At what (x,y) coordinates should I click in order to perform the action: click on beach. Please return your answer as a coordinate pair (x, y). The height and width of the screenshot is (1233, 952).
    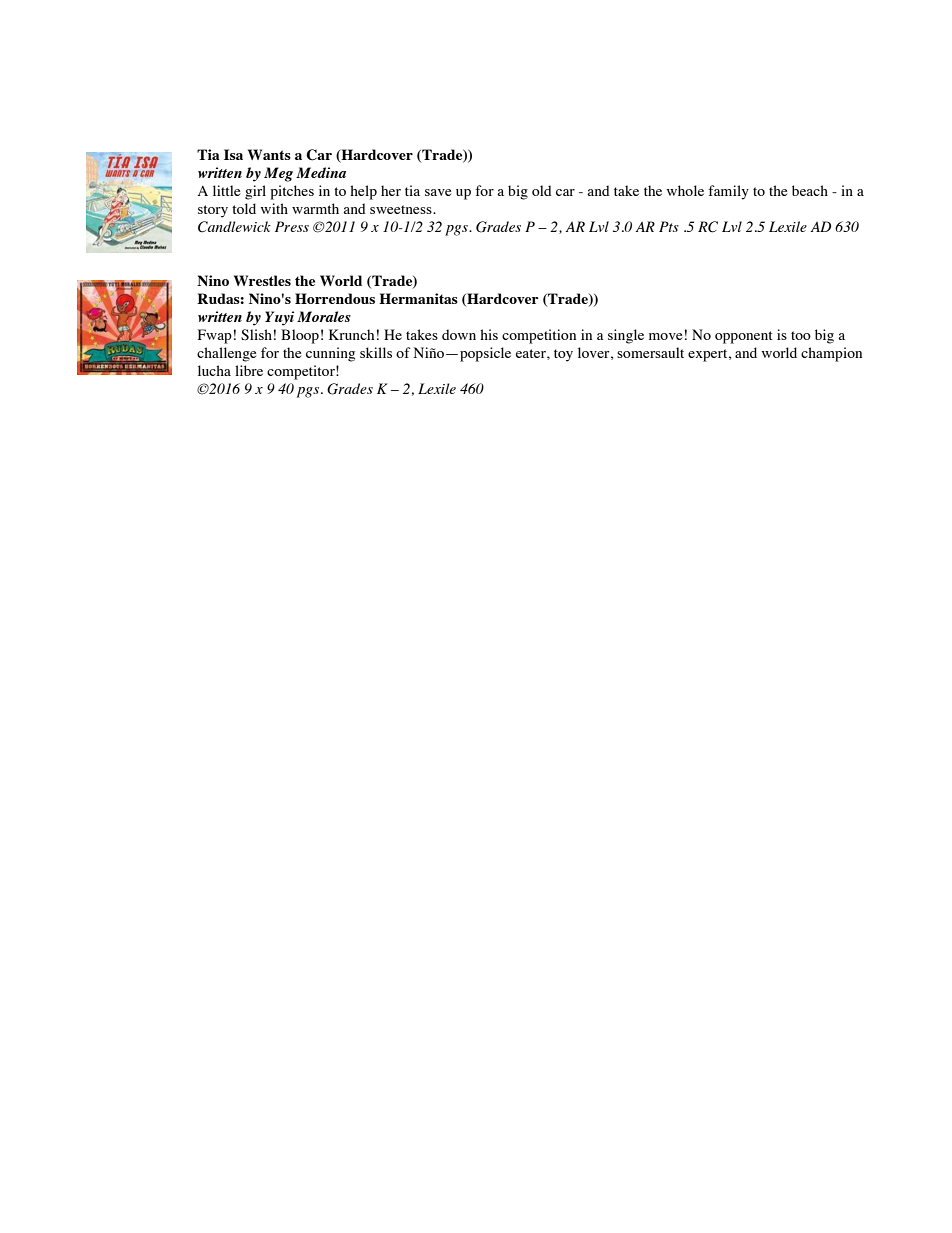
    Looking at the image, I should click on (810, 190).
